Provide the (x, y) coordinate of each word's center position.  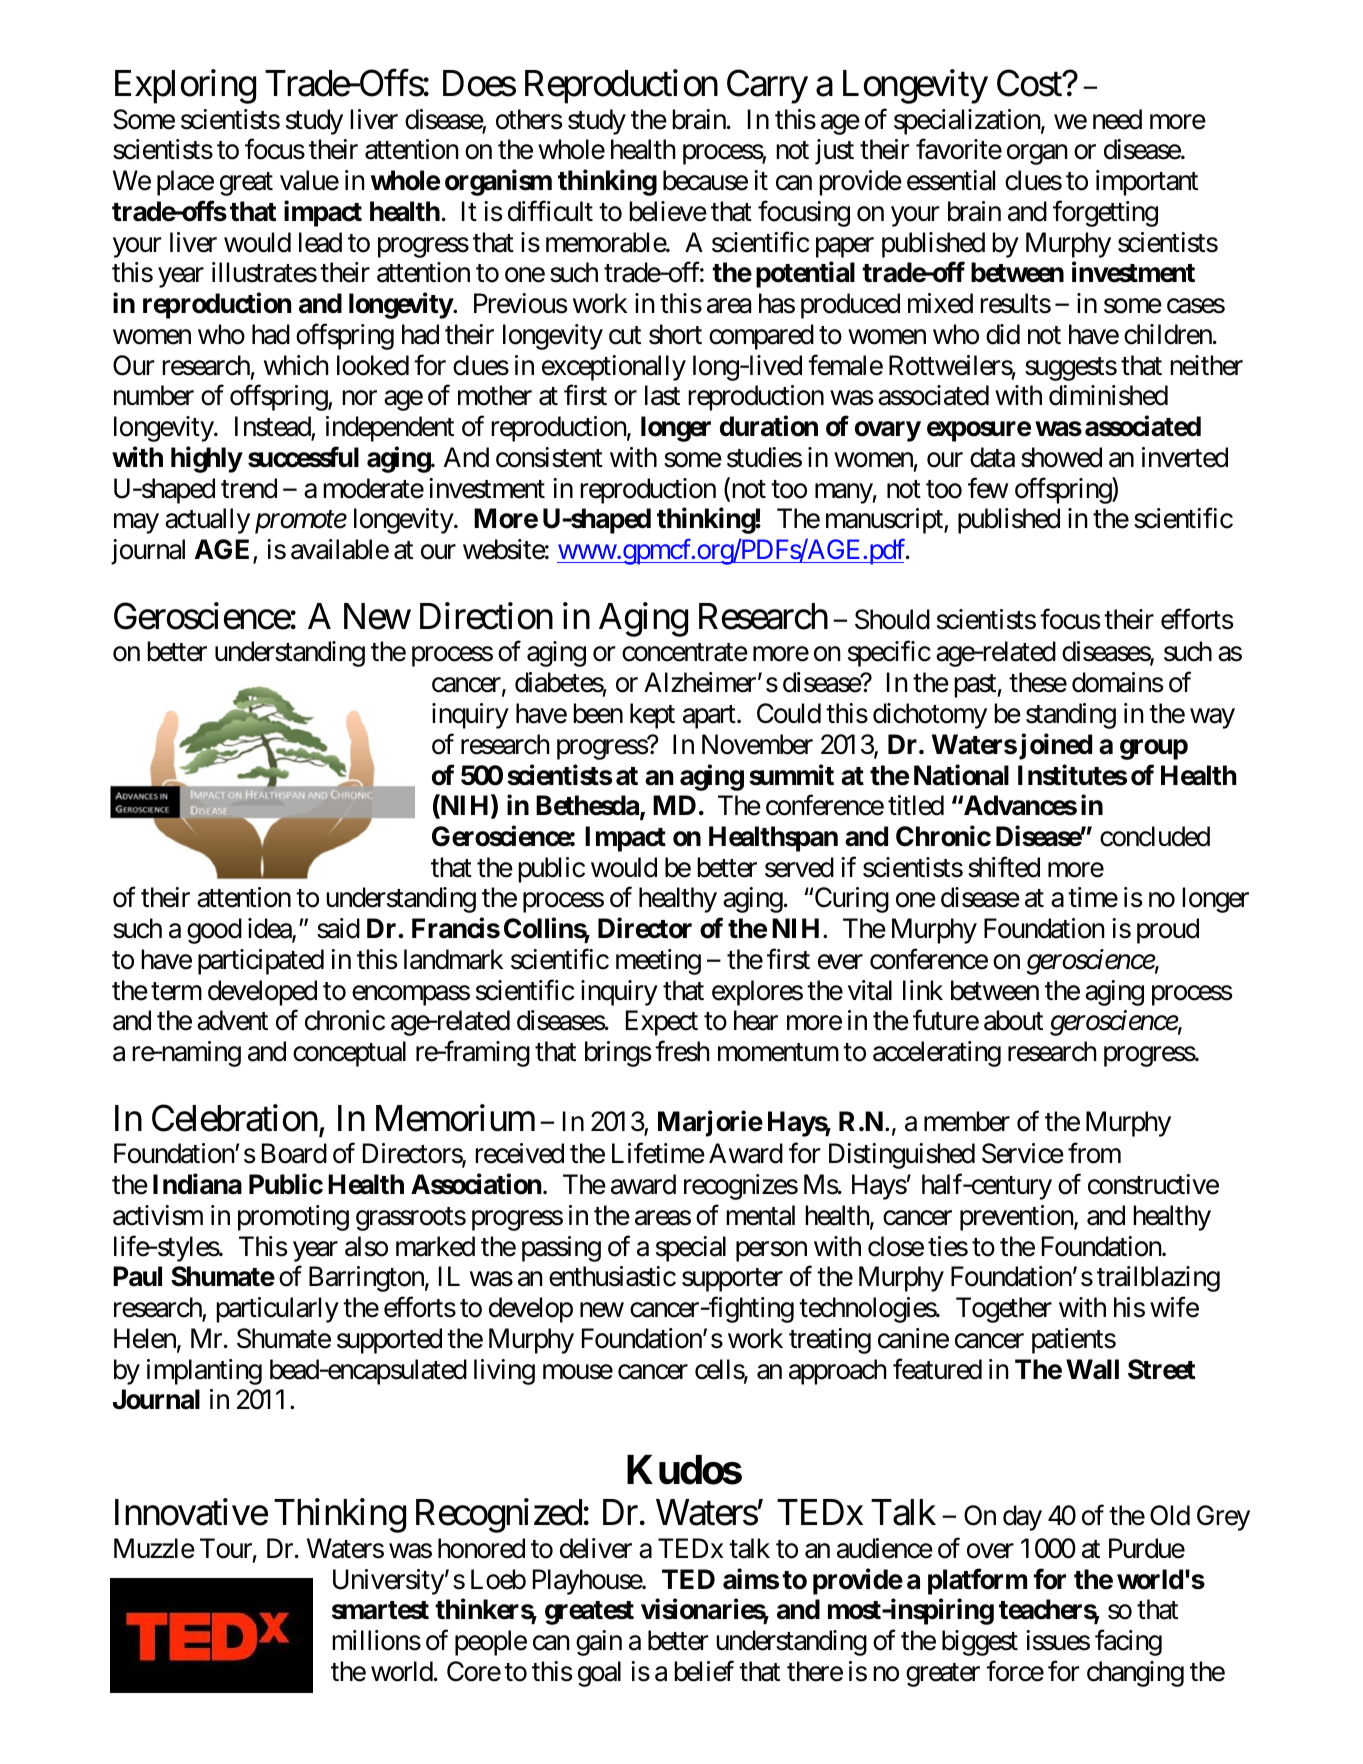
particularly (277, 1310)
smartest (380, 1610)
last (662, 395)
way (1212, 718)
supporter (732, 1280)
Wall (1092, 1369)
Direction (486, 616)
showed (1061, 457)
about (1013, 1020)
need (1117, 119)
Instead (273, 427)
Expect (662, 1023)
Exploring (185, 86)
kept (652, 716)
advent (232, 1020)
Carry (767, 87)
